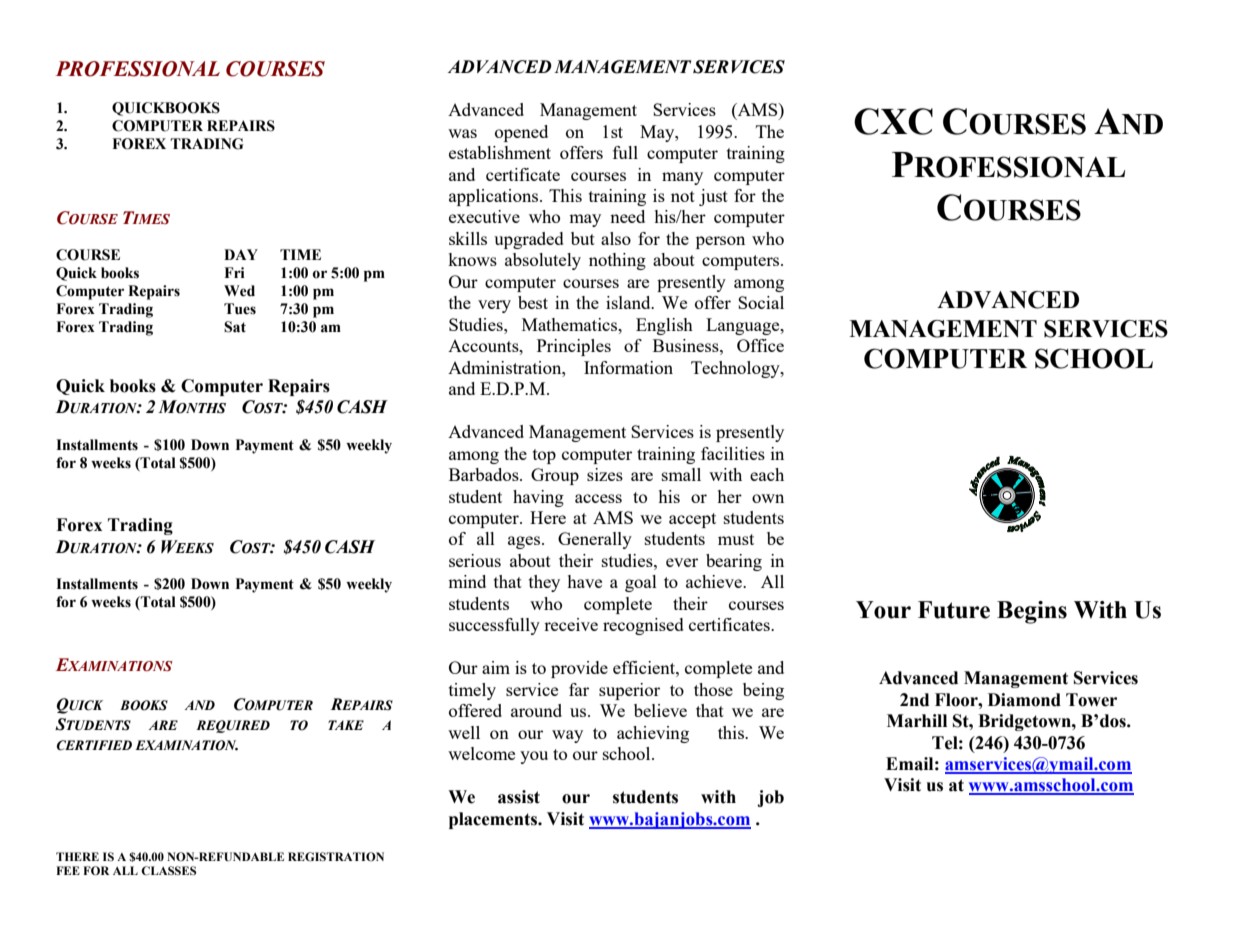 This page has height=952, width=1233. What do you see at coordinates (760, 345) in the page?
I see `Office` at bounding box center [760, 345].
